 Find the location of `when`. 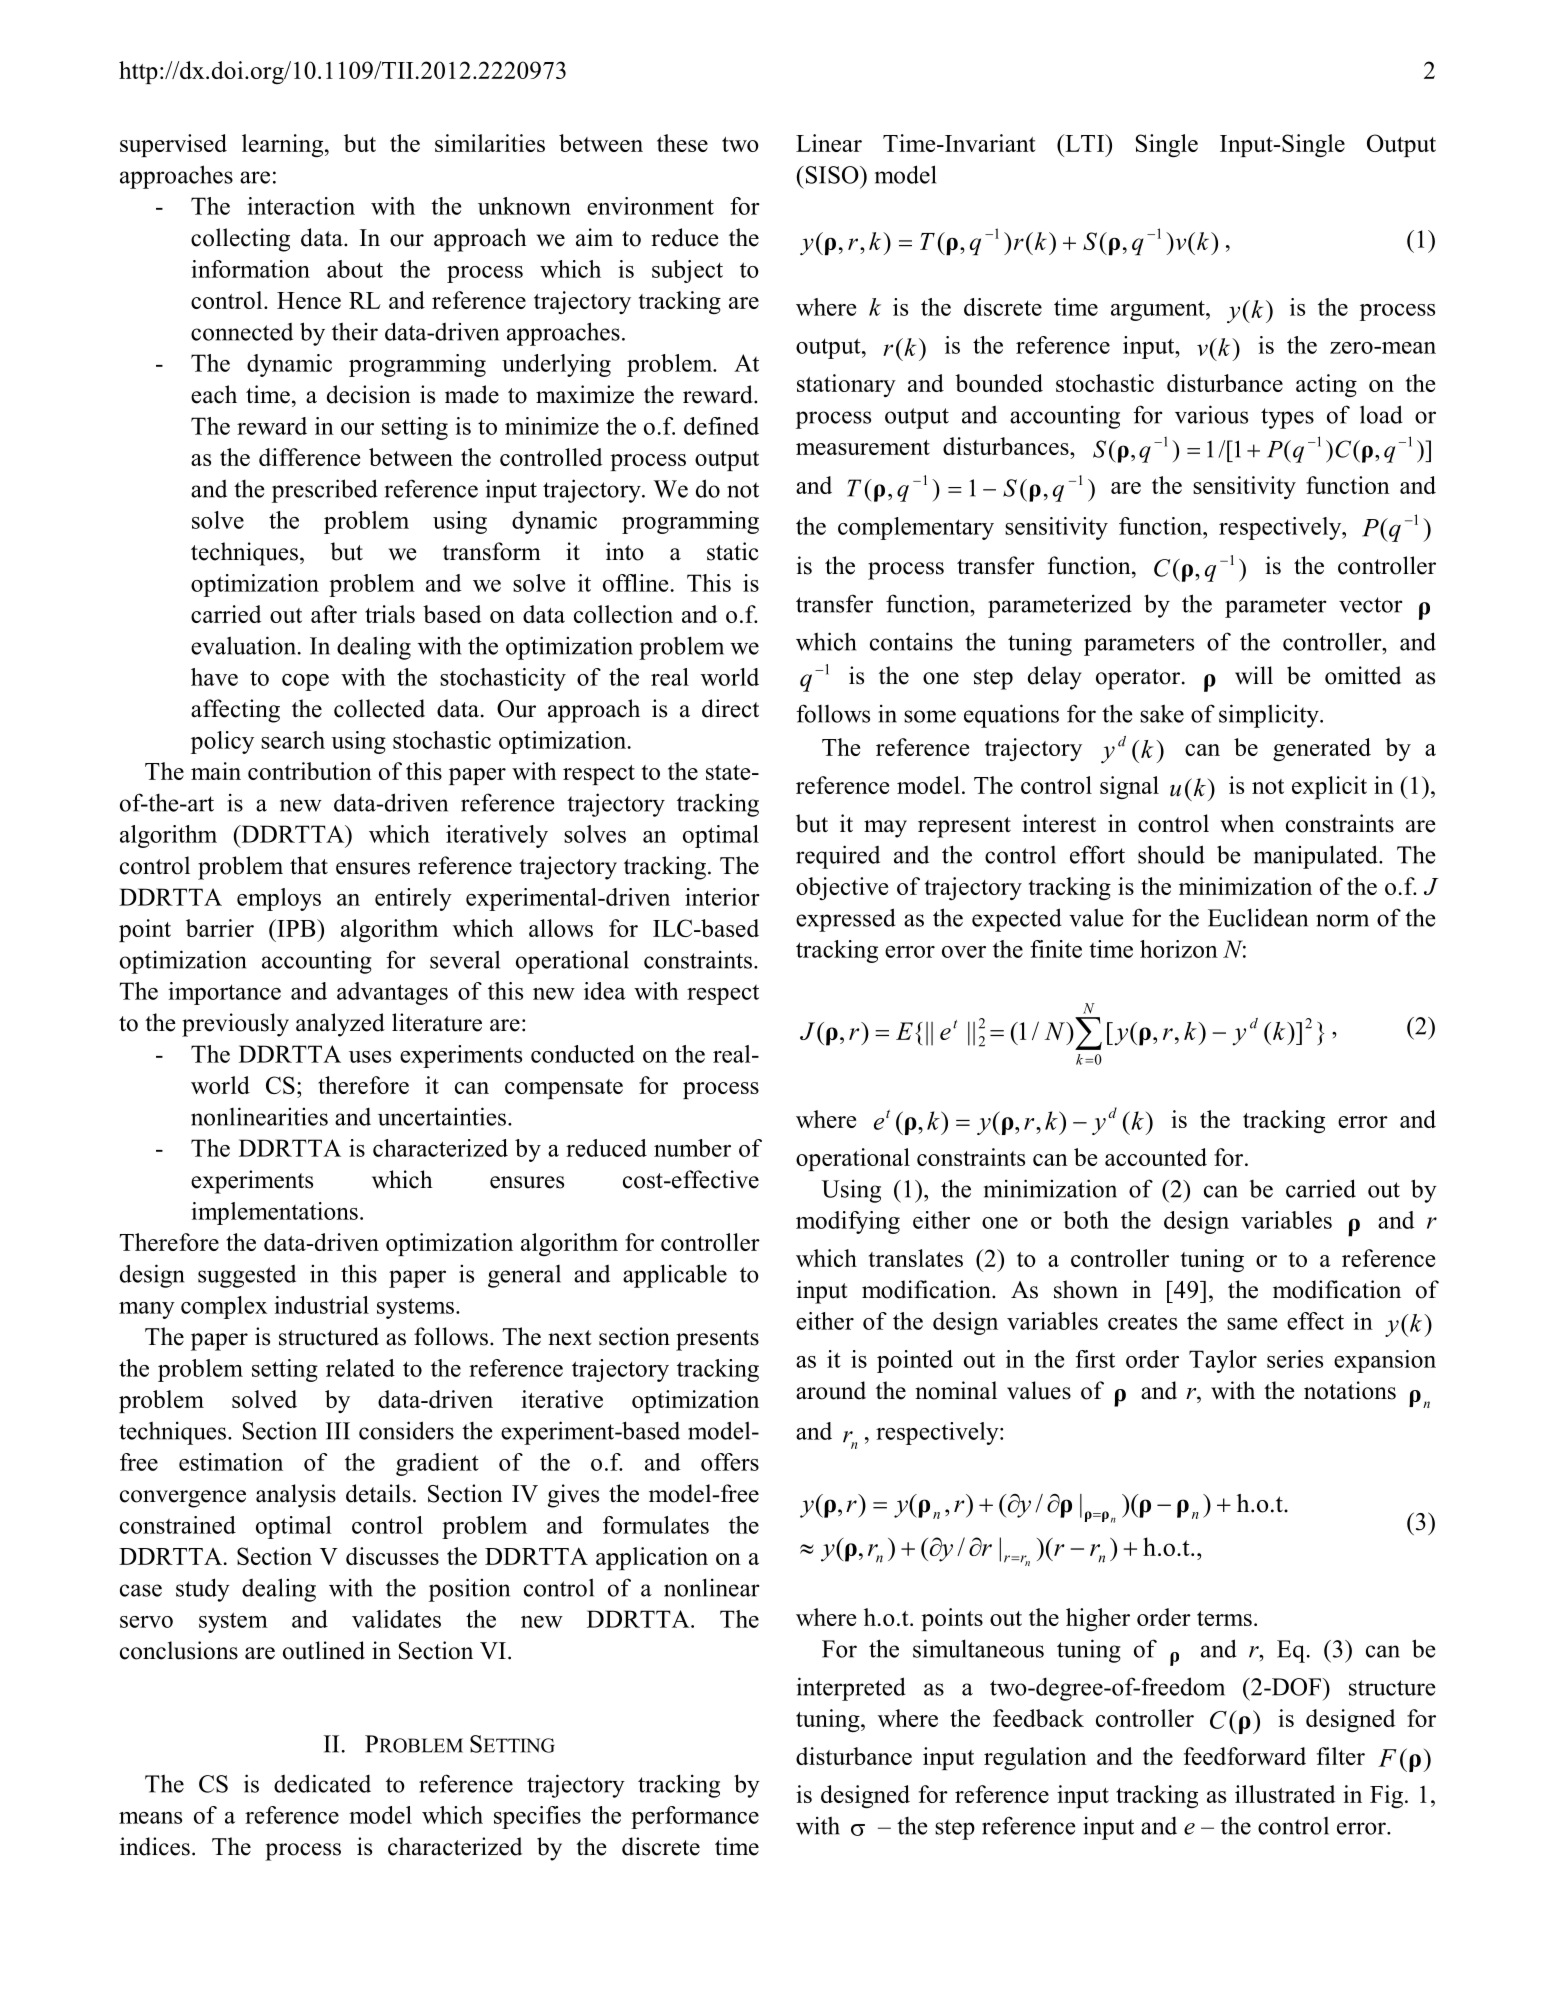

when is located at coordinates (1247, 823).
